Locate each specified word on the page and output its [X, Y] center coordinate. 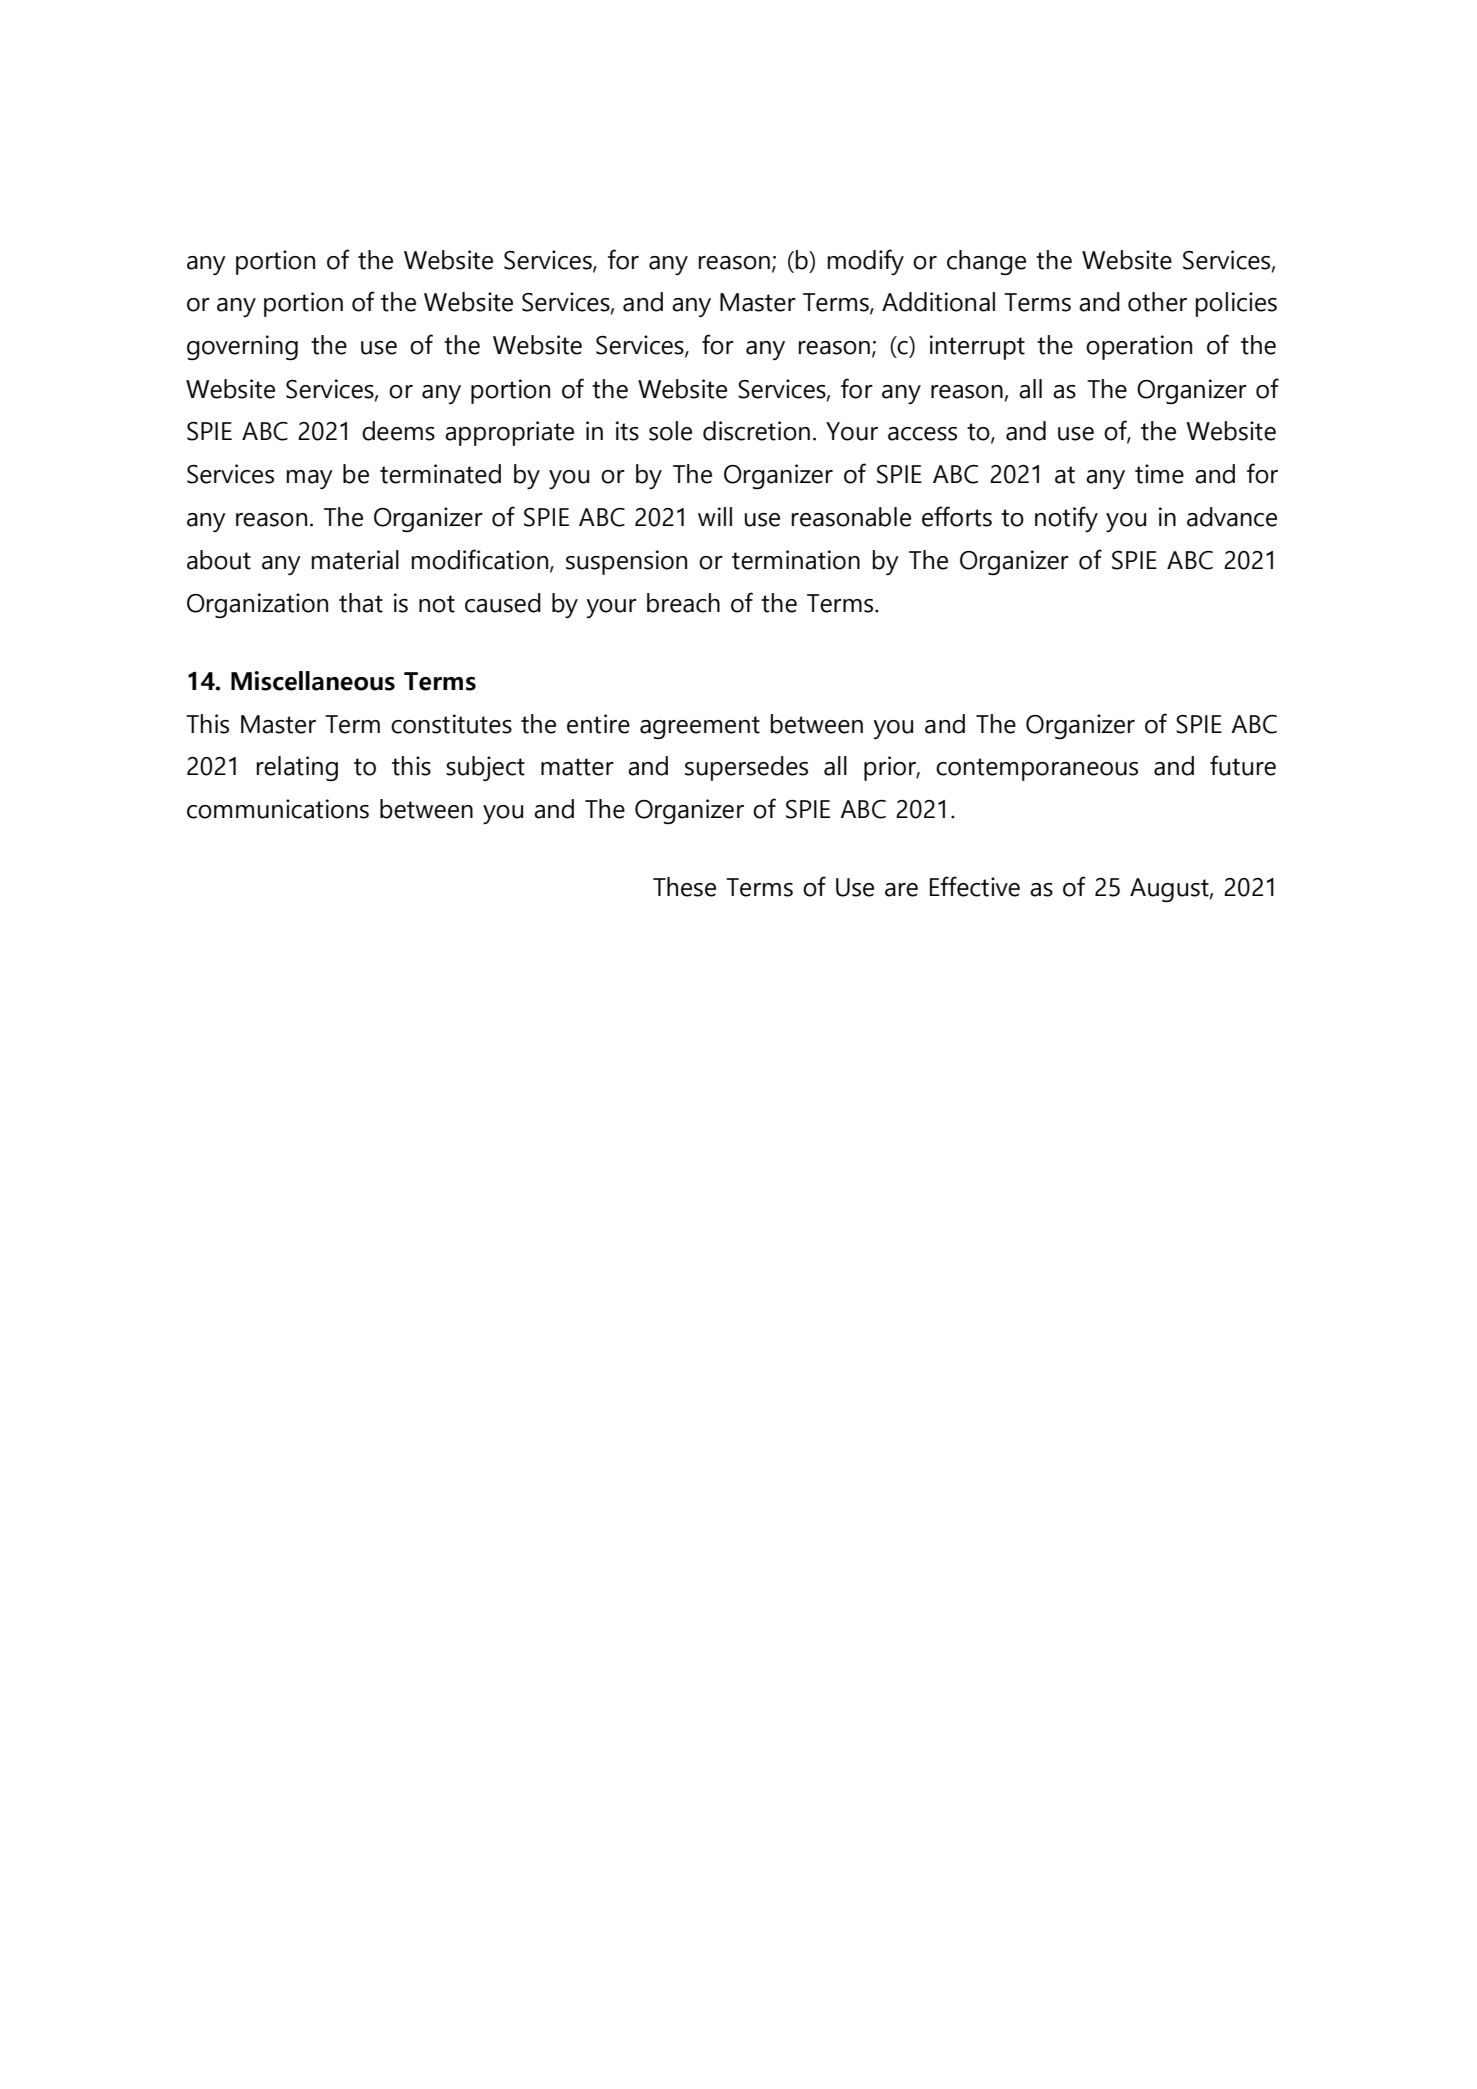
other [1157, 302]
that [361, 603]
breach [683, 603]
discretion [756, 431]
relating [297, 768]
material [355, 560]
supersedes [746, 768]
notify [1066, 519]
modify [866, 262]
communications [278, 809]
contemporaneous [1037, 769]
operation [1139, 347]
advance [1232, 517]
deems [398, 431]
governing [242, 347]
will [715, 516]
